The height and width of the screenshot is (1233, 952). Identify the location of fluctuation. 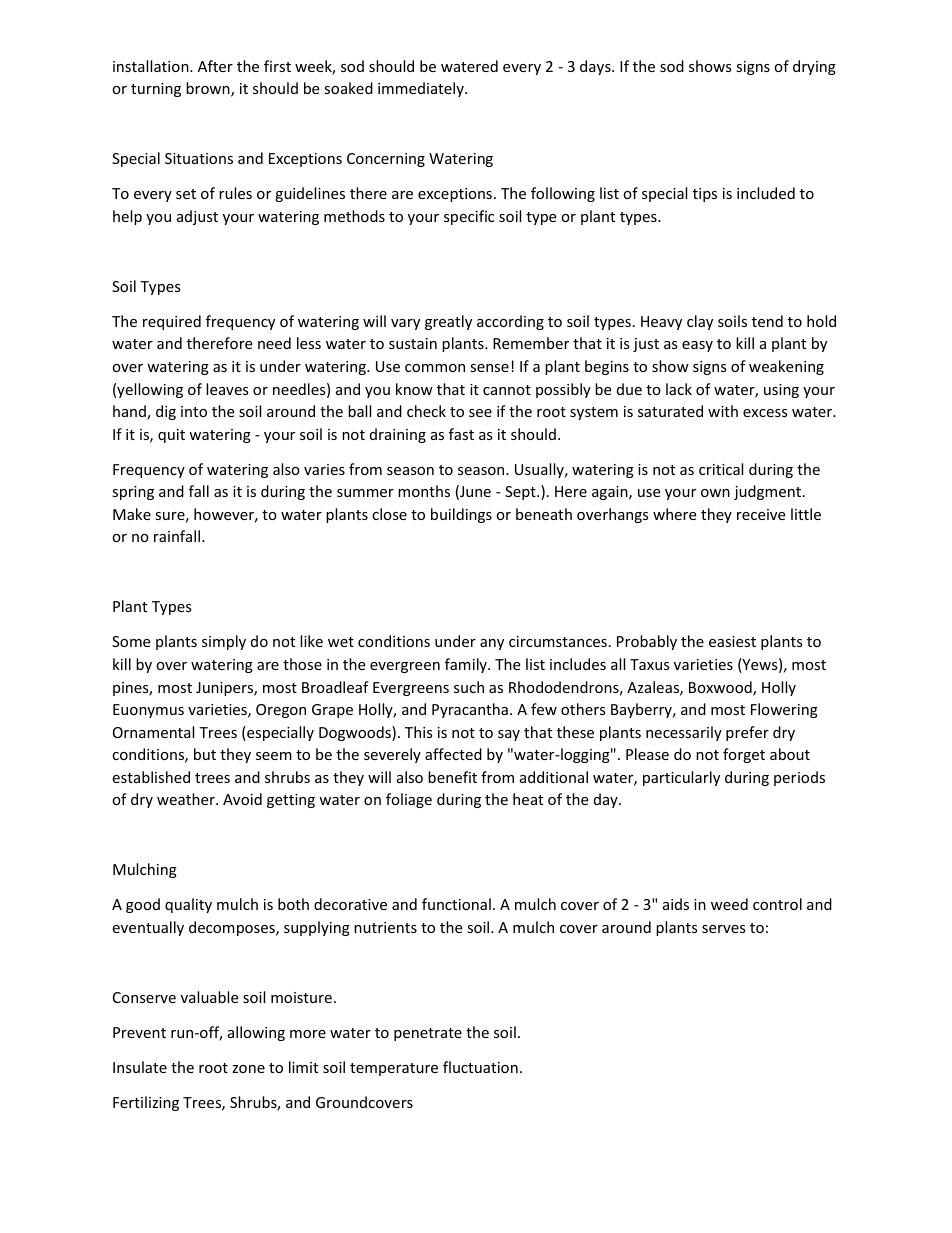
(480, 1067).
